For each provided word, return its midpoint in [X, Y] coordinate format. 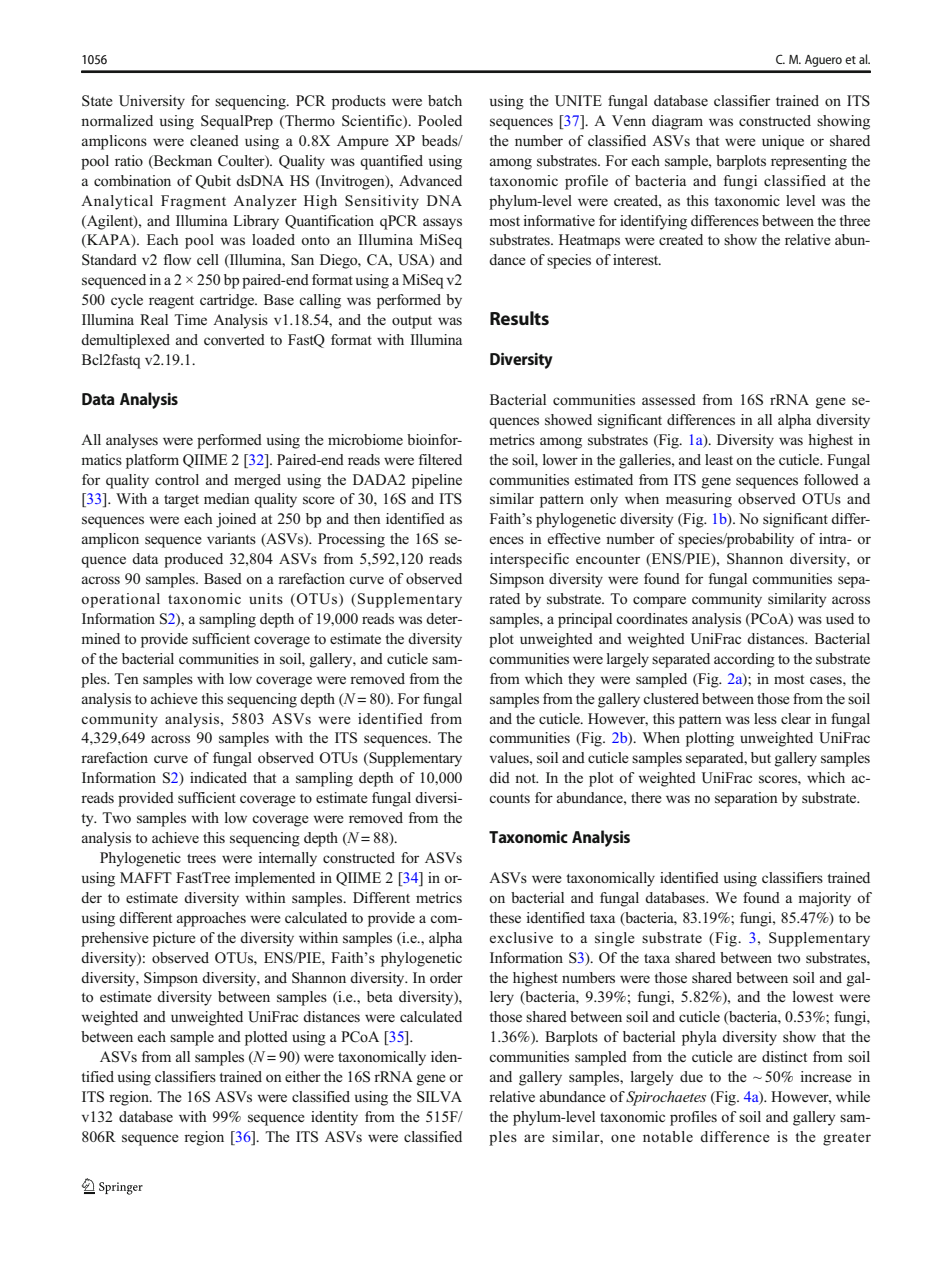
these [505, 918]
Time [190, 319]
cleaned [214, 140]
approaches [211, 919]
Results [519, 318]
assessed [669, 400]
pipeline [437, 481]
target [181, 501]
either [303, 1076]
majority [824, 899]
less [765, 718]
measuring [699, 500]
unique [783, 142]
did [499, 777]
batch [445, 100]
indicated [218, 777]
